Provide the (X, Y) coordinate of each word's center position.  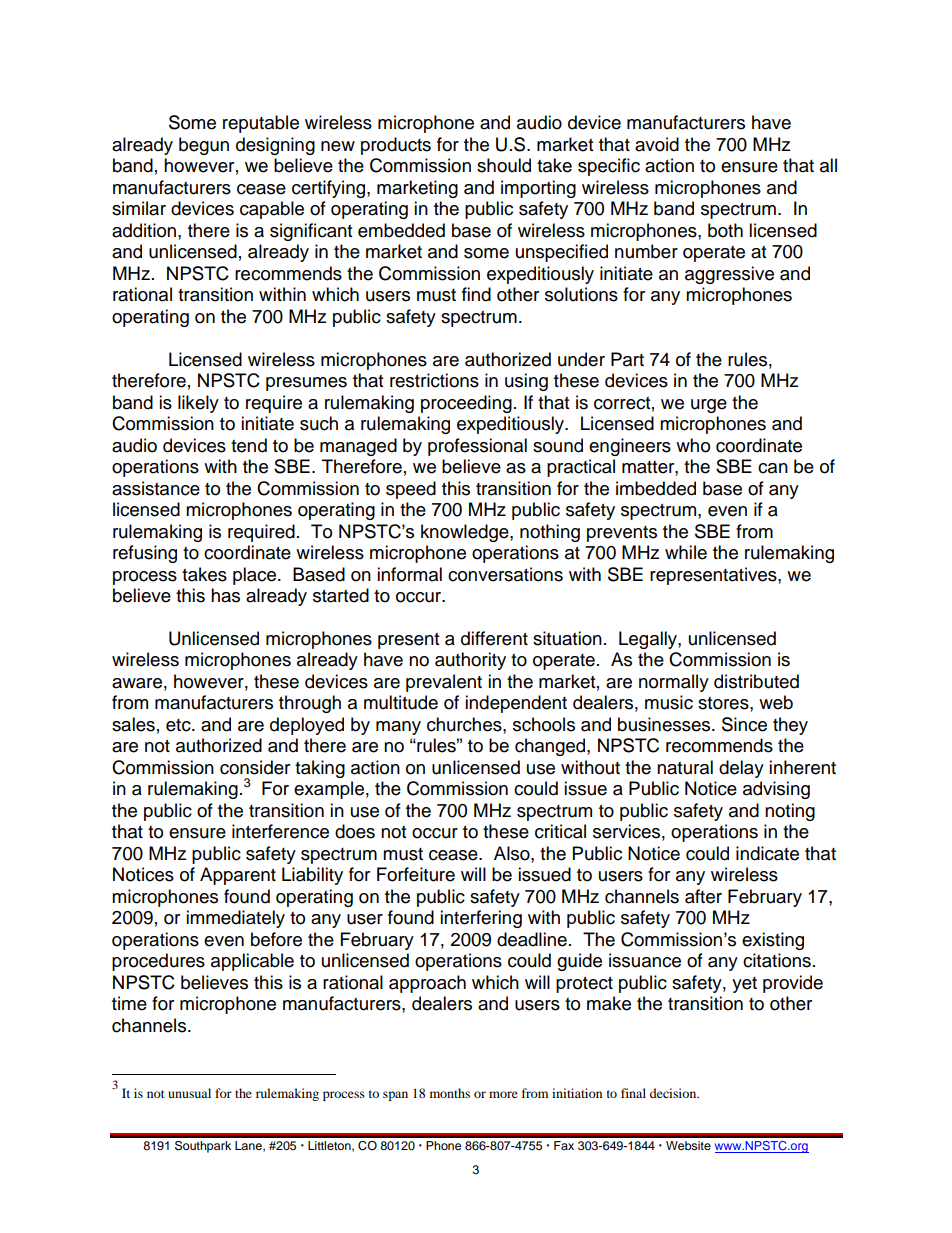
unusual (189, 1093)
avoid (657, 144)
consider (255, 767)
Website (688, 1145)
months (450, 1093)
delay (741, 769)
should (504, 165)
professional (477, 447)
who (693, 445)
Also (513, 853)
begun (204, 146)
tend (249, 445)
